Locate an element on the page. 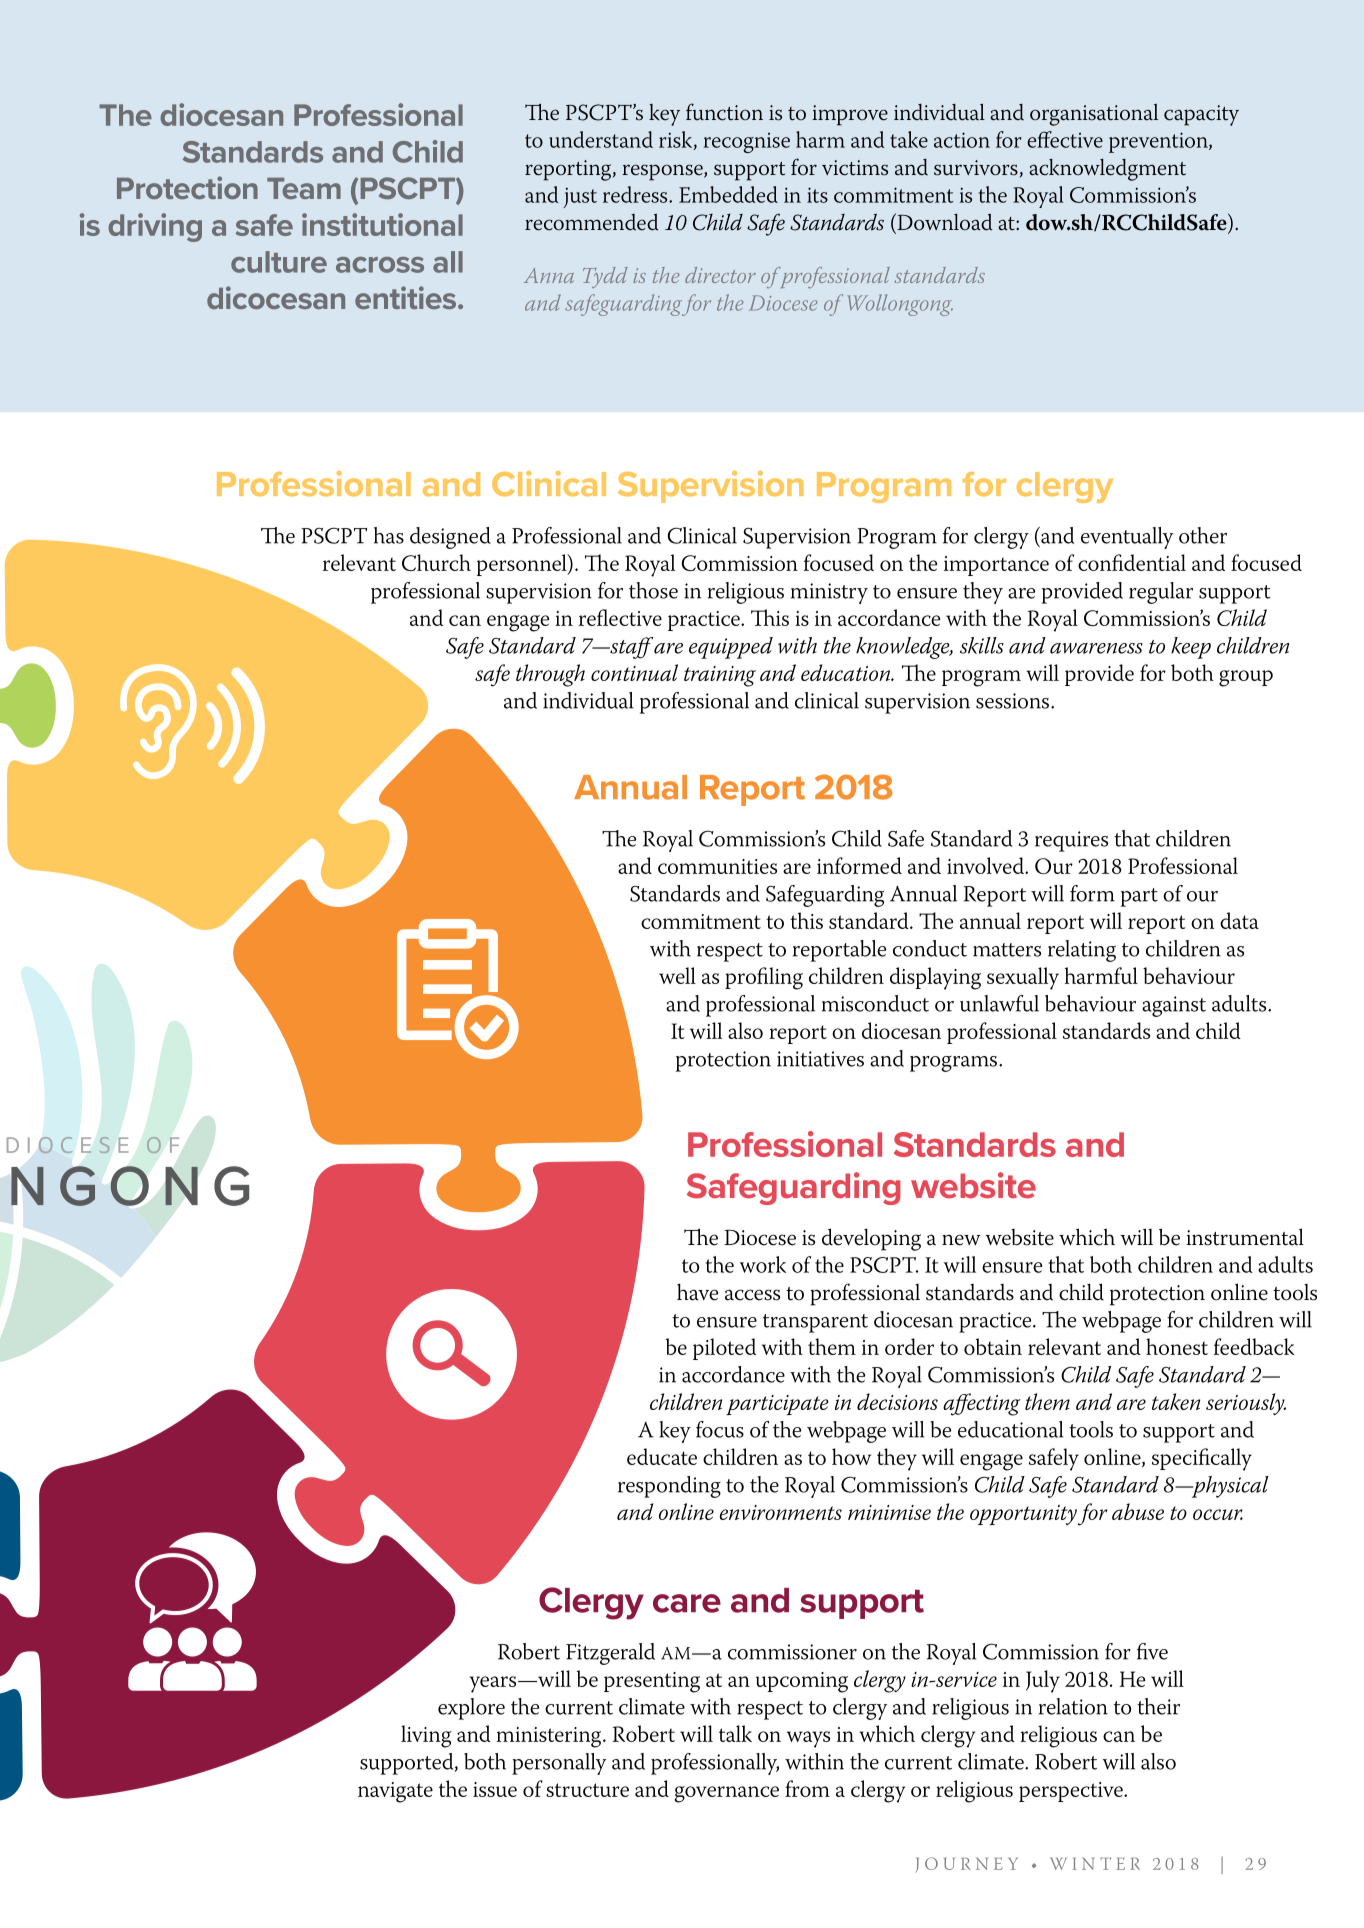  navigate is located at coordinates (395, 1792).
